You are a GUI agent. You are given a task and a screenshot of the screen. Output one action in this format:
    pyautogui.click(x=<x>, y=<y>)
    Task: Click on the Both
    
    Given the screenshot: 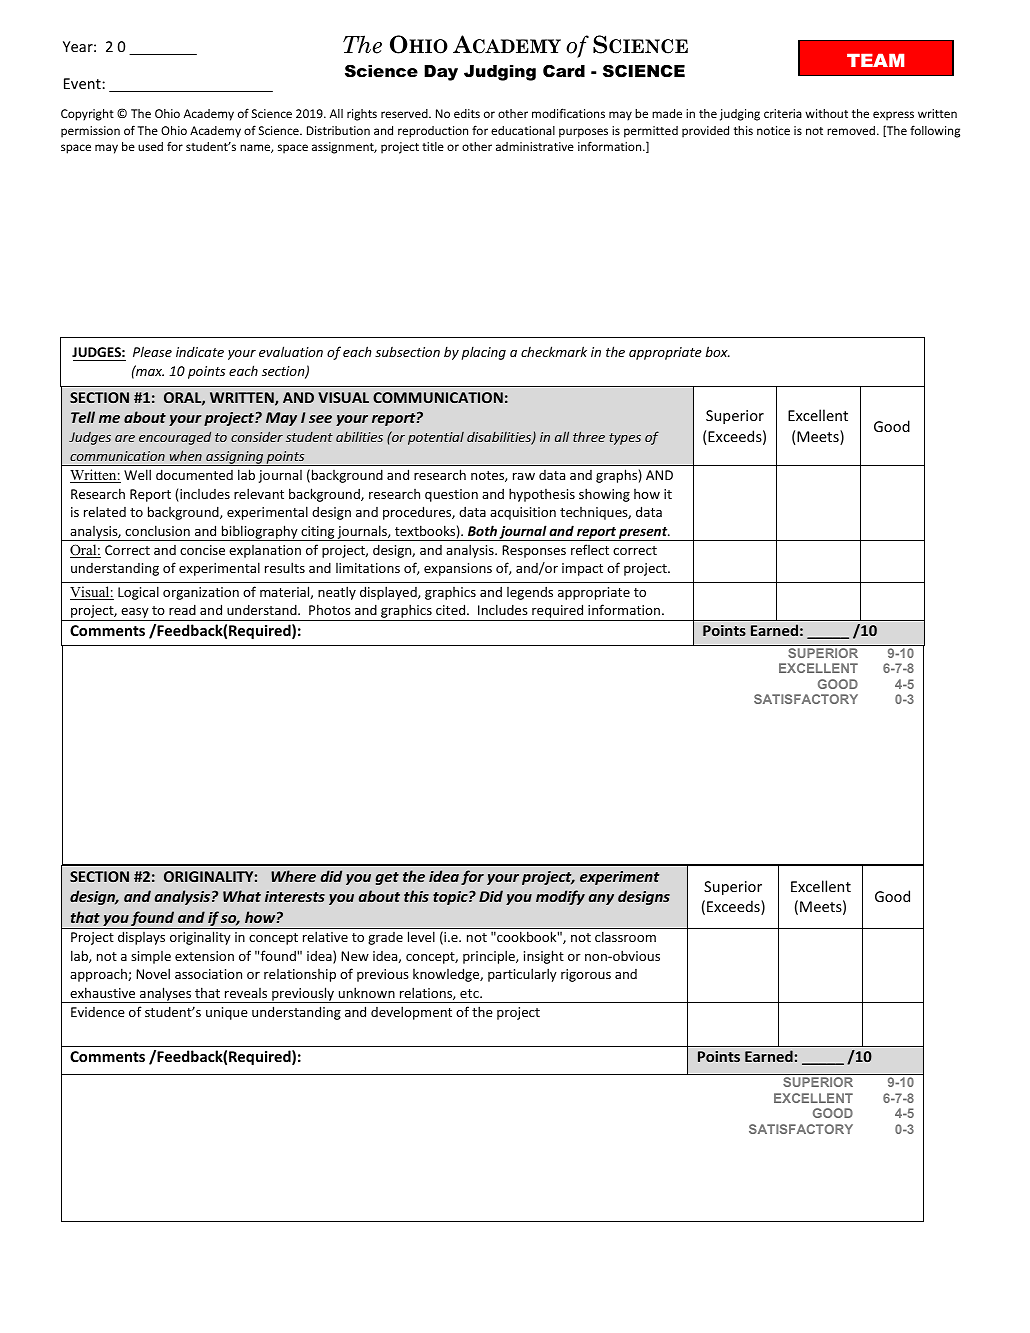 What is the action you would take?
    pyautogui.click(x=482, y=530)
